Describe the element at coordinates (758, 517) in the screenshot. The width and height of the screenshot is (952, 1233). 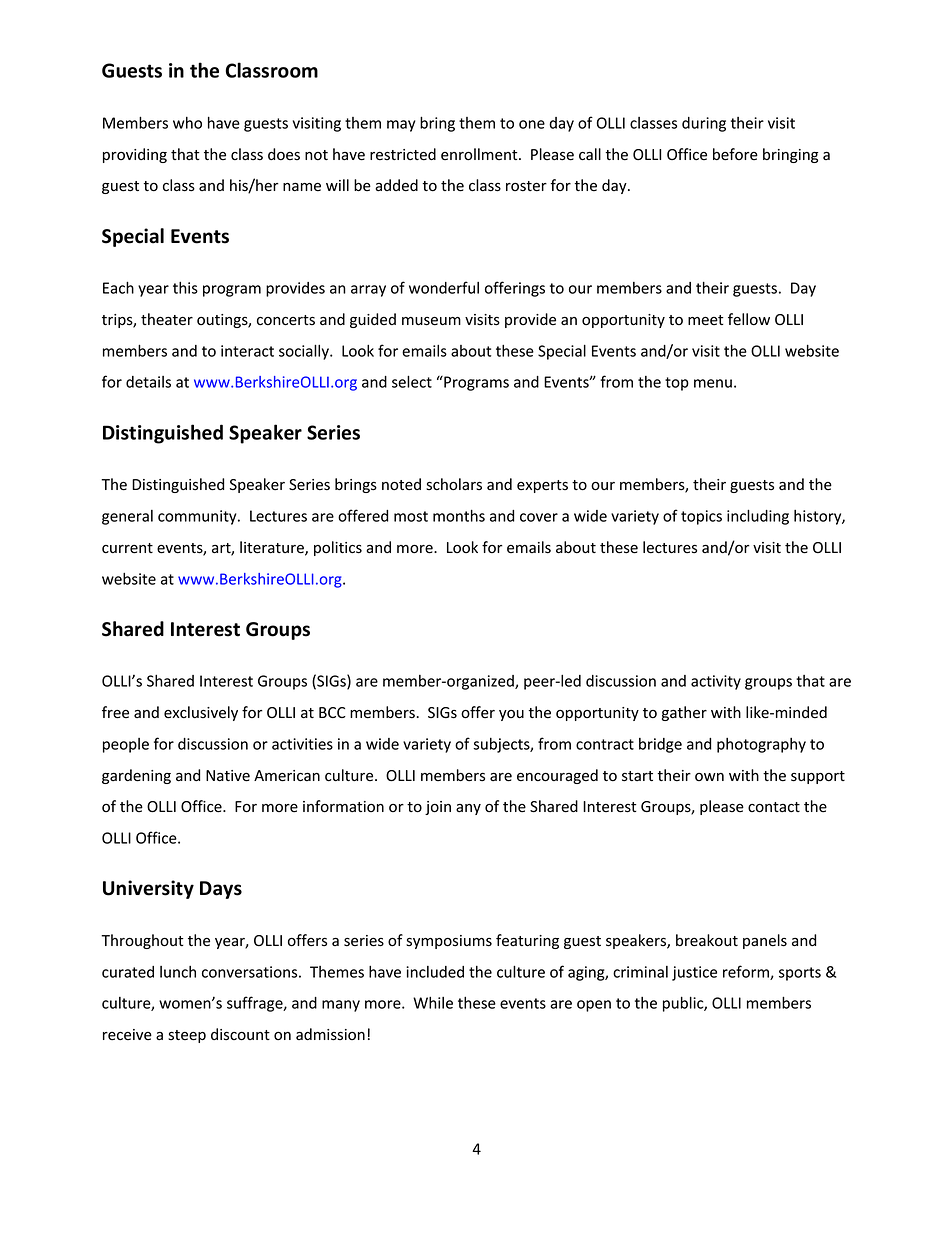
I see `including` at that location.
